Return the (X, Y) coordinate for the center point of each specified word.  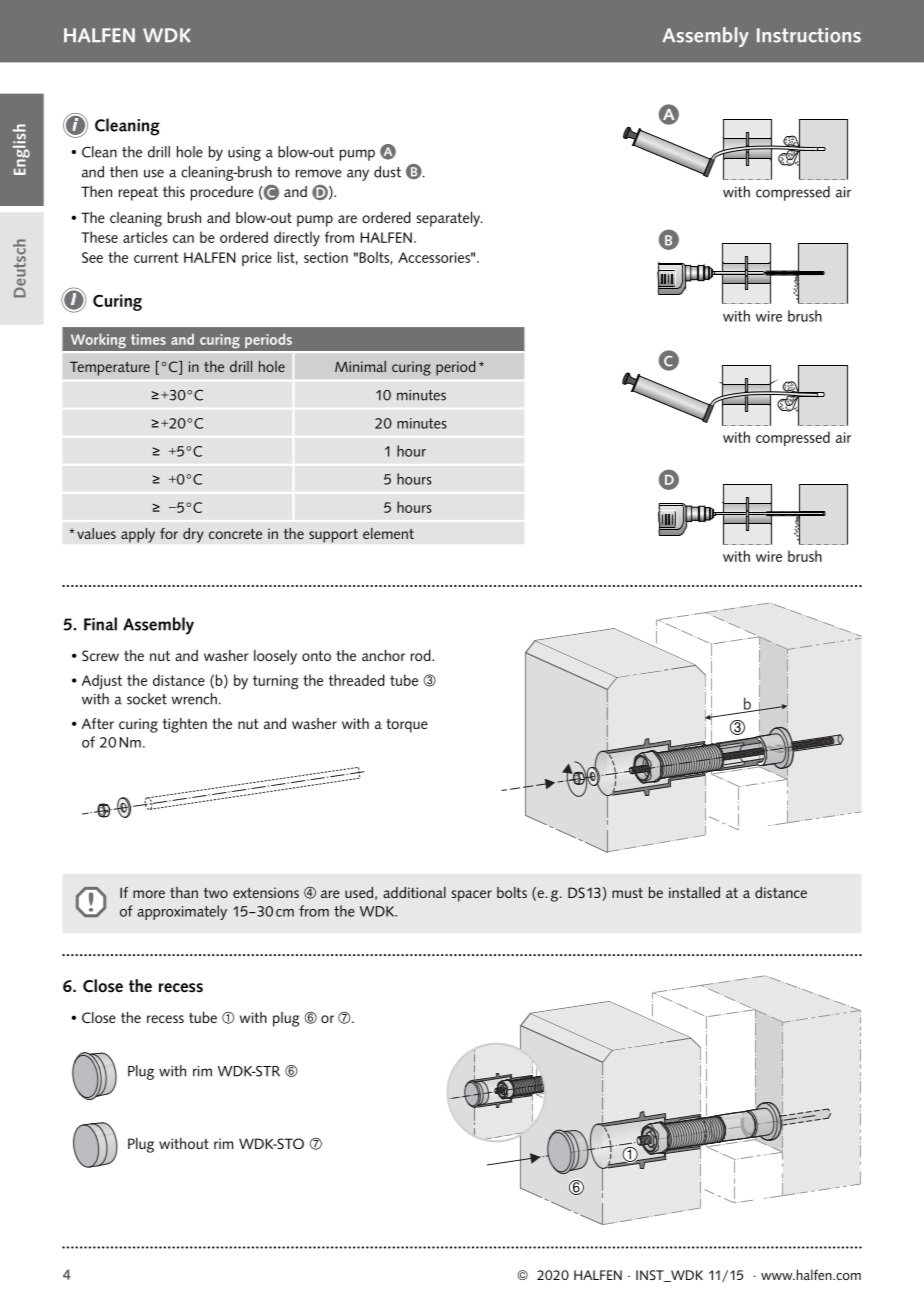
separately (450, 219)
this (174, 191)
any (358, 175)
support (333, 536)
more (149, 894)
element (388, 533)
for (169, 533)
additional (414, 892)
